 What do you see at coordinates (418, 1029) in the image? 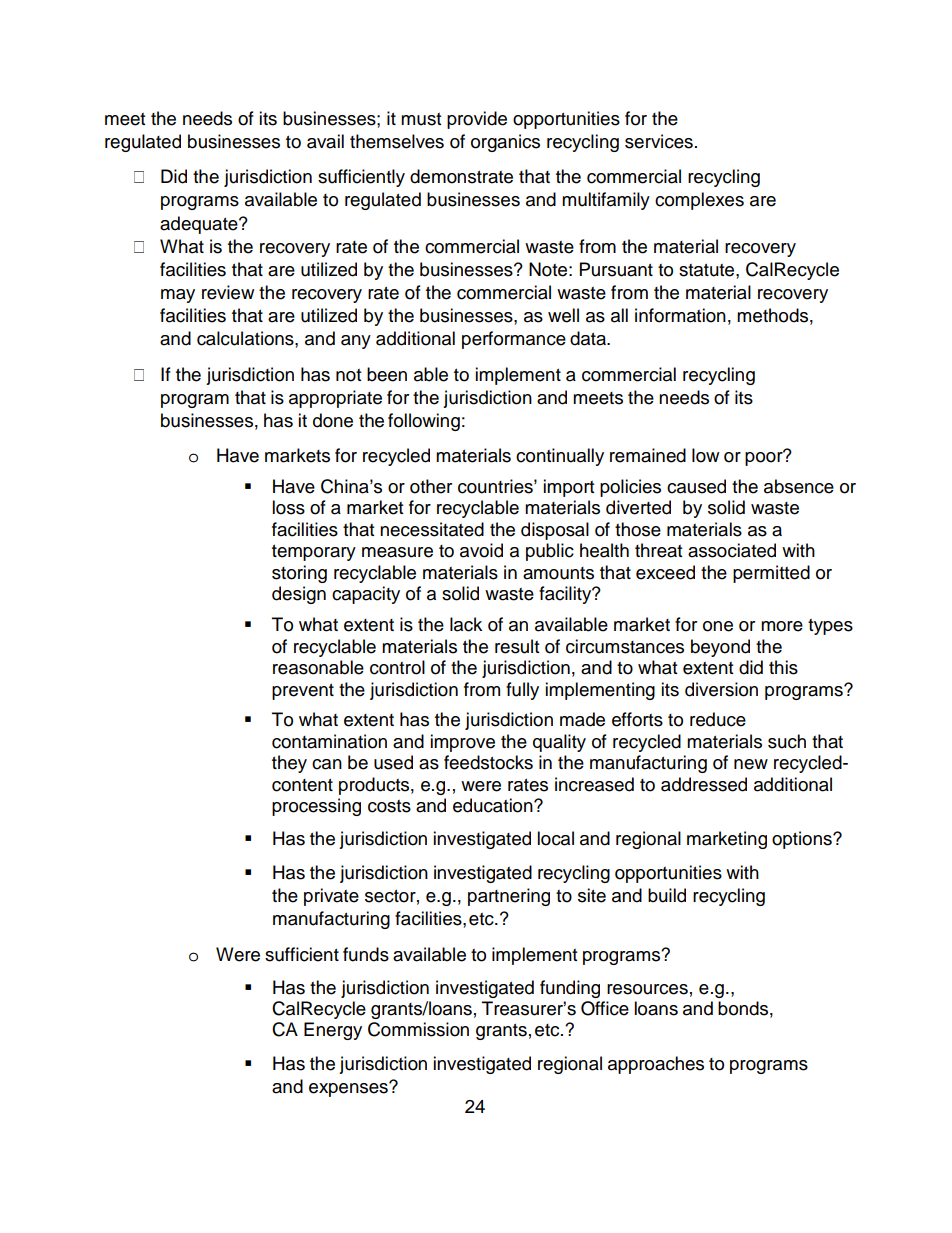
I see `Commission` at bounding box center [418, 1029].
